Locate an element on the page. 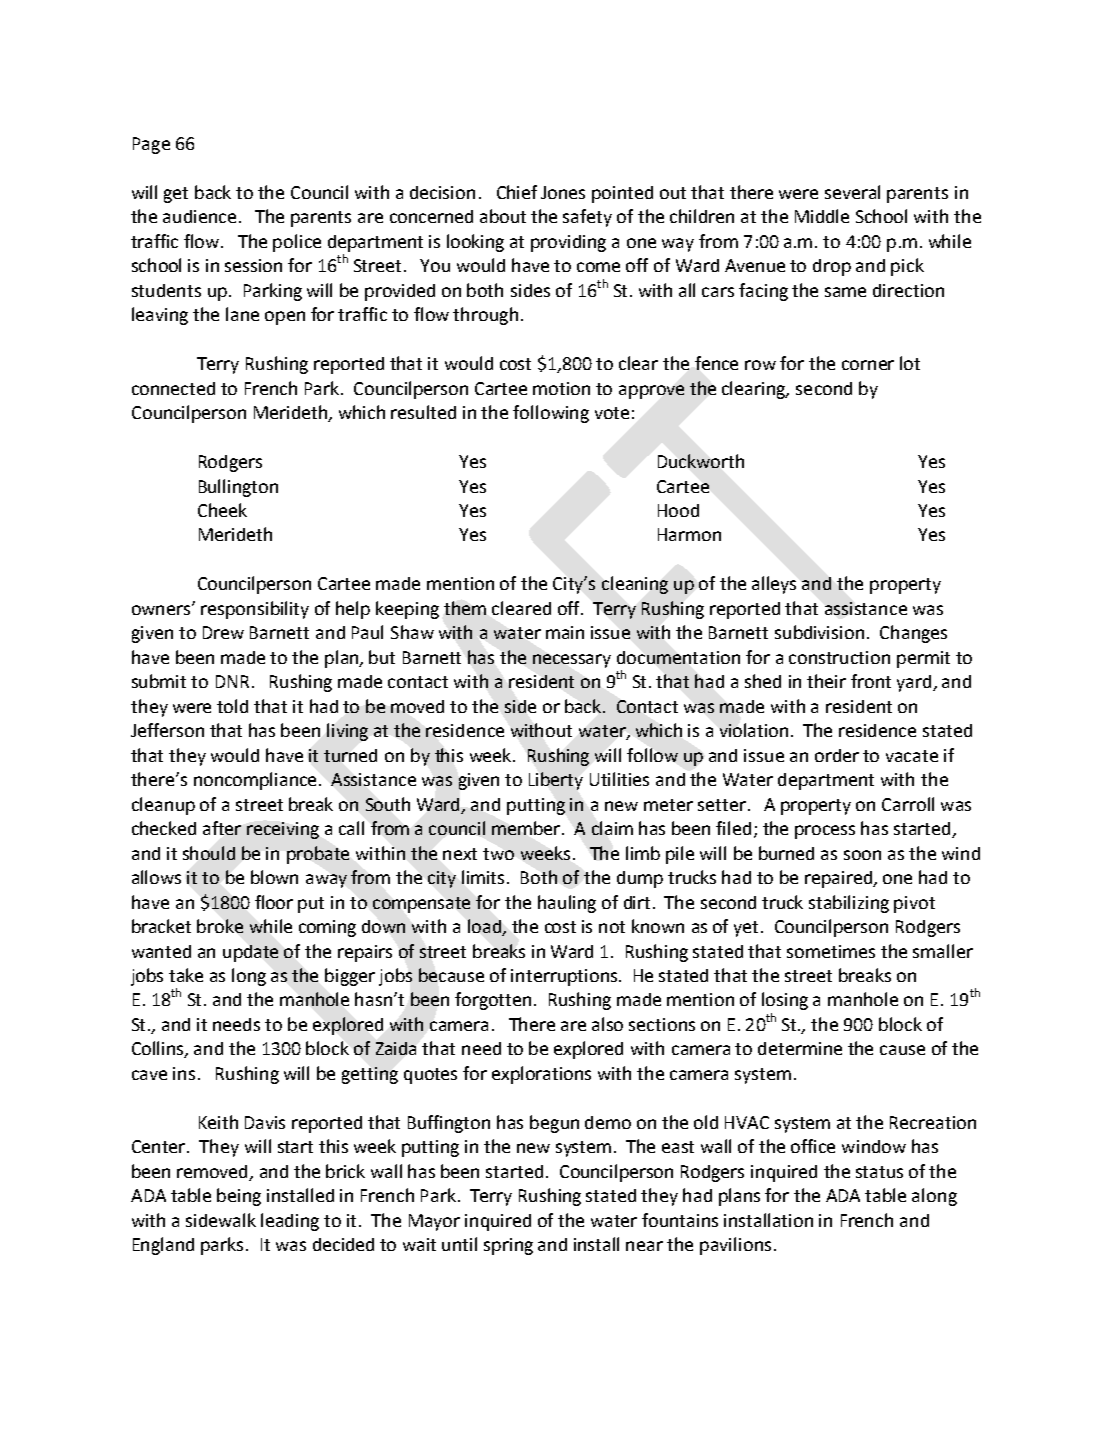 Image resolution: width=1115 pixels, height=1443 pixels. several is located at coordinates (852, 192).
